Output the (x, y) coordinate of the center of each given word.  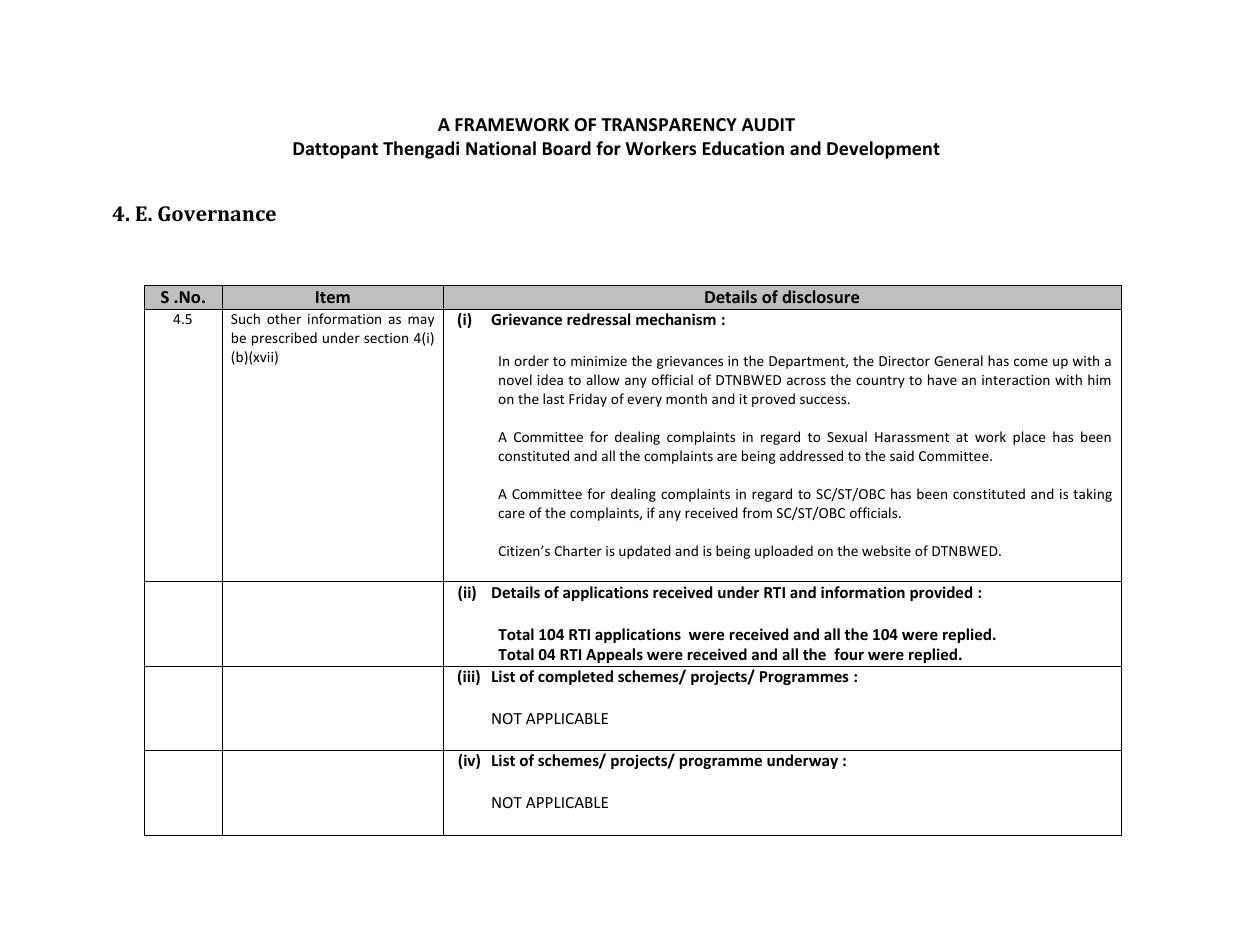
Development (883, 150)
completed (575, 677)
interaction (1016, 380)
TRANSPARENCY (669, 125)
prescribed (284, 339)
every (644, 401)
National (501, 148)
